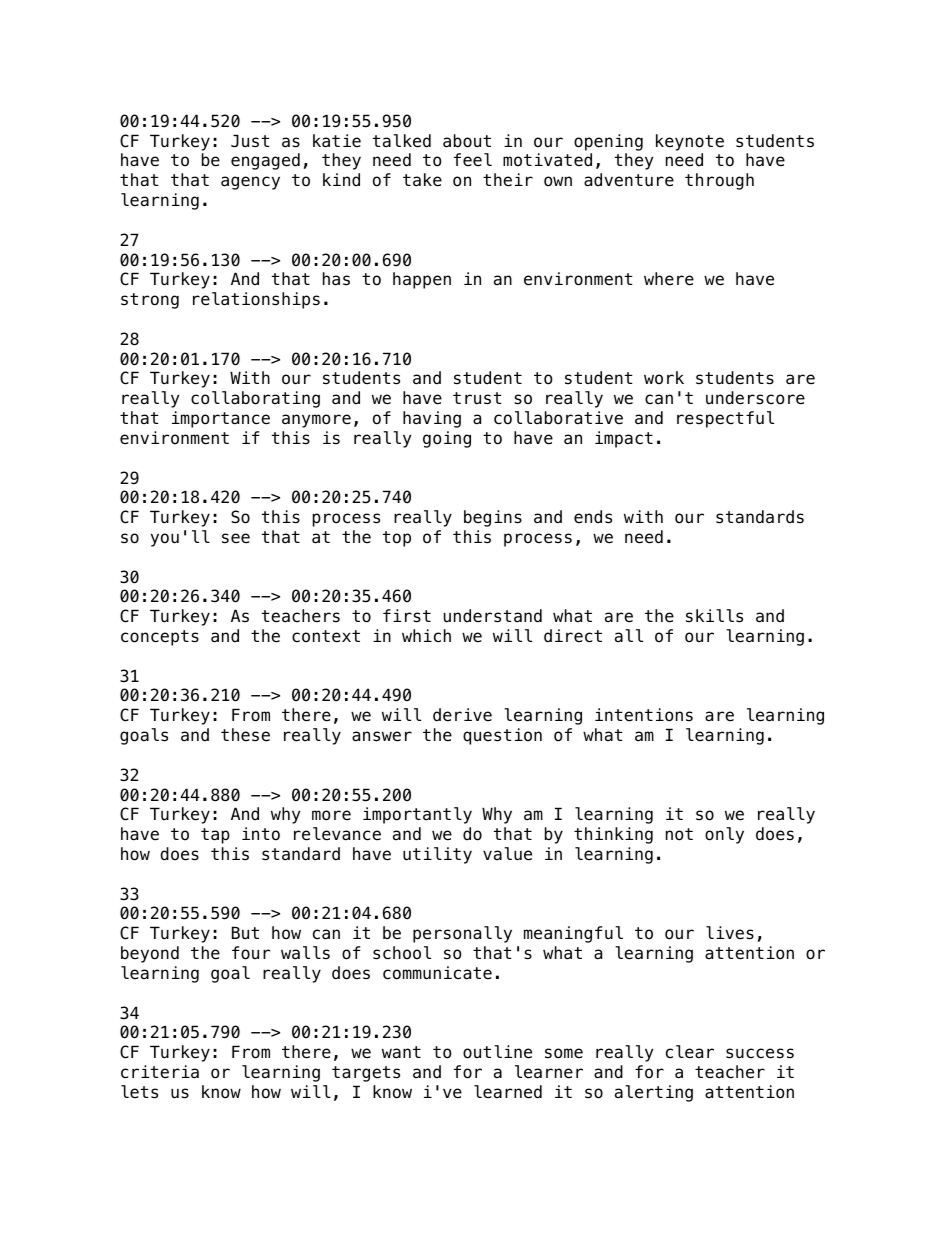 The height and width of the screenshot is (1233, 952). I want to click on which, so click(426, 636).
